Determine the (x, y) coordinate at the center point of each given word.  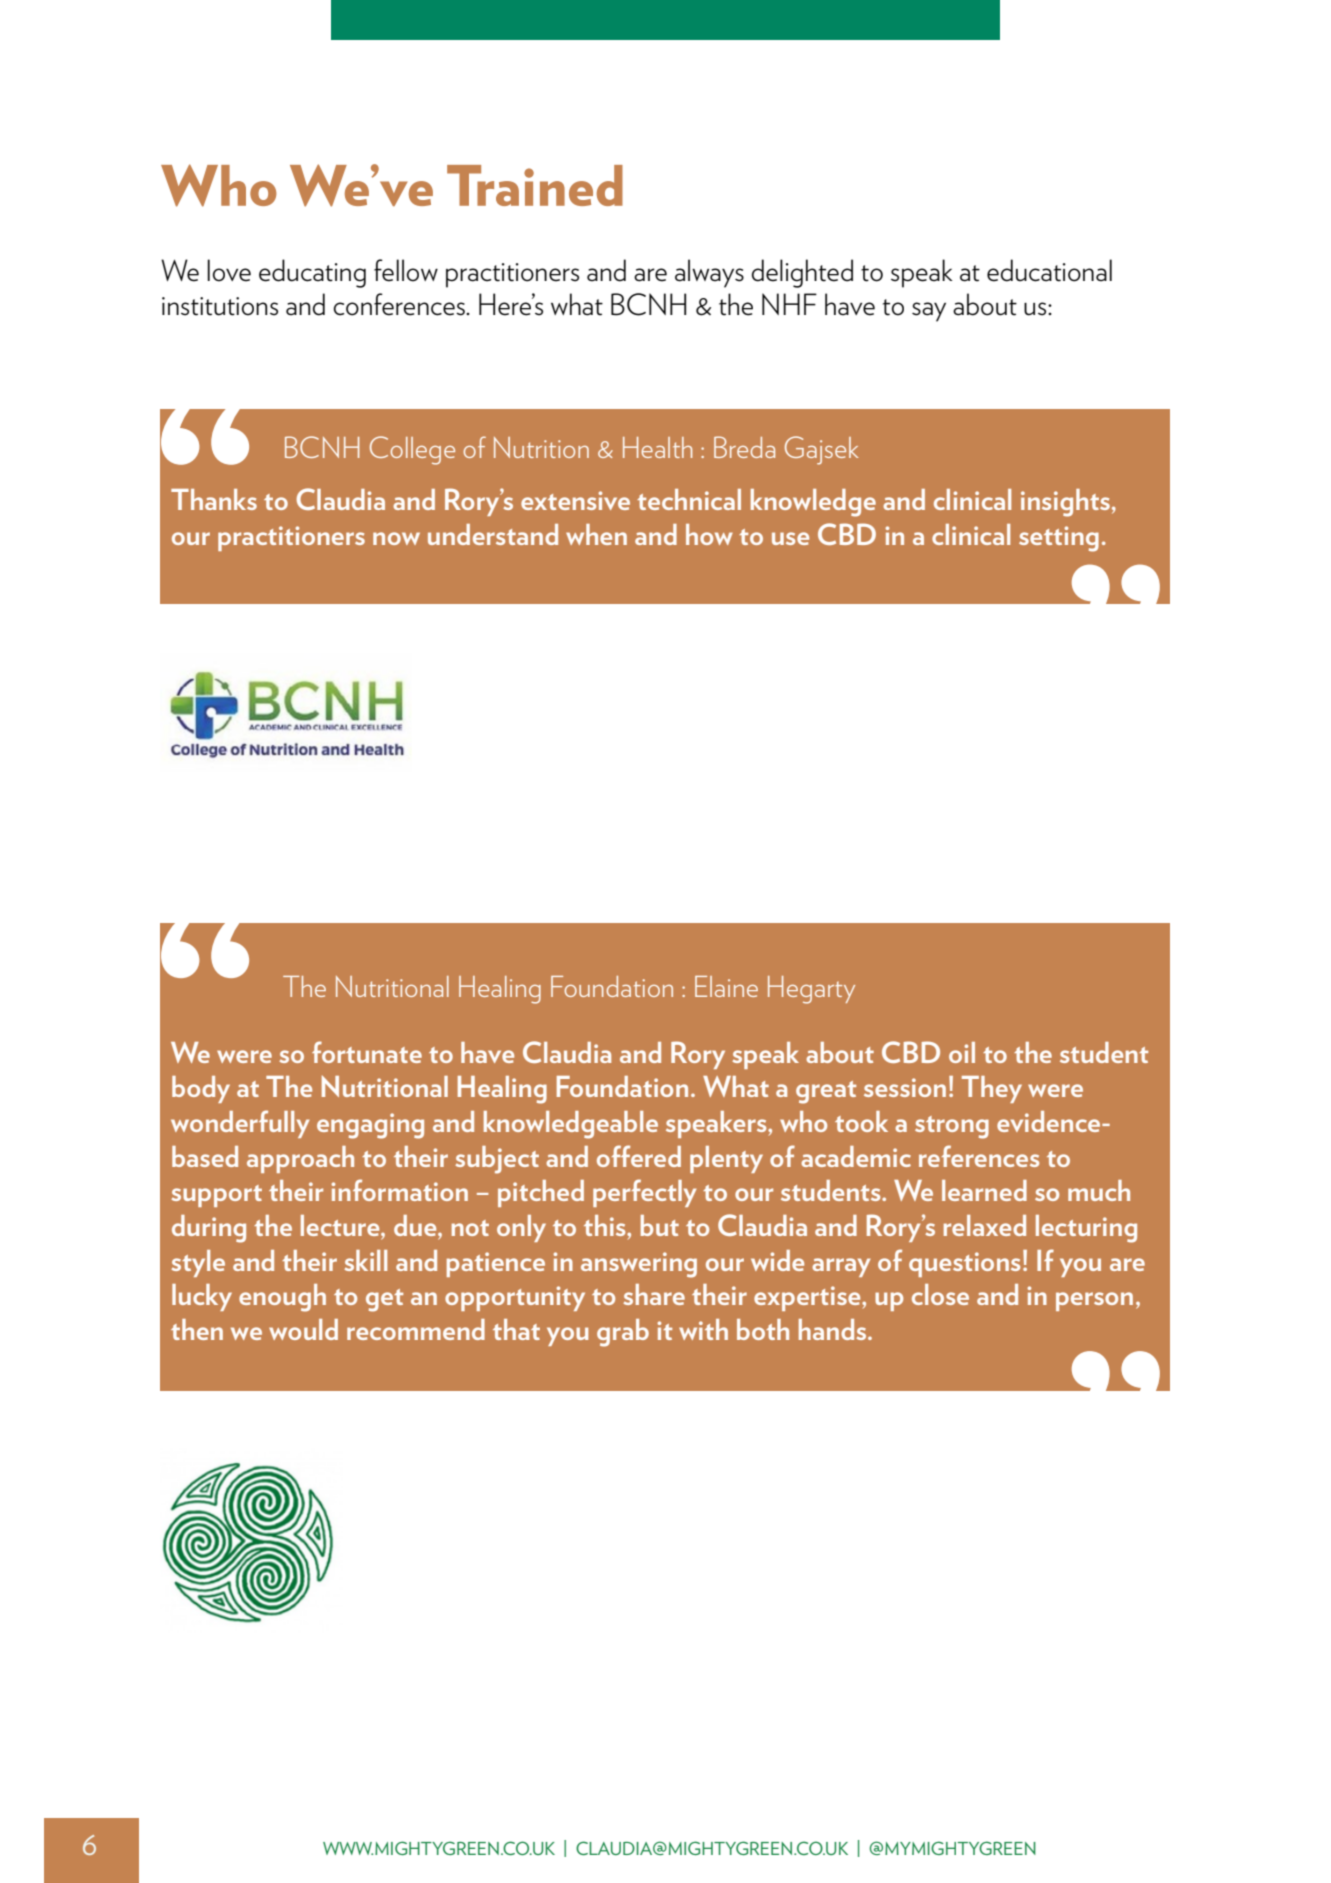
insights (1065, 503)
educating (312, 273)
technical (689, 499)
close (940, 1294)
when (596, 534)
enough (282, 1298)
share (654, 1294)
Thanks (214, 499)
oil (962, 1052)
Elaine (726, 986)
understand (493, 534)
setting (1059, 539)
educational (1049, 270)
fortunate (367, 1052)
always (709, 273)
